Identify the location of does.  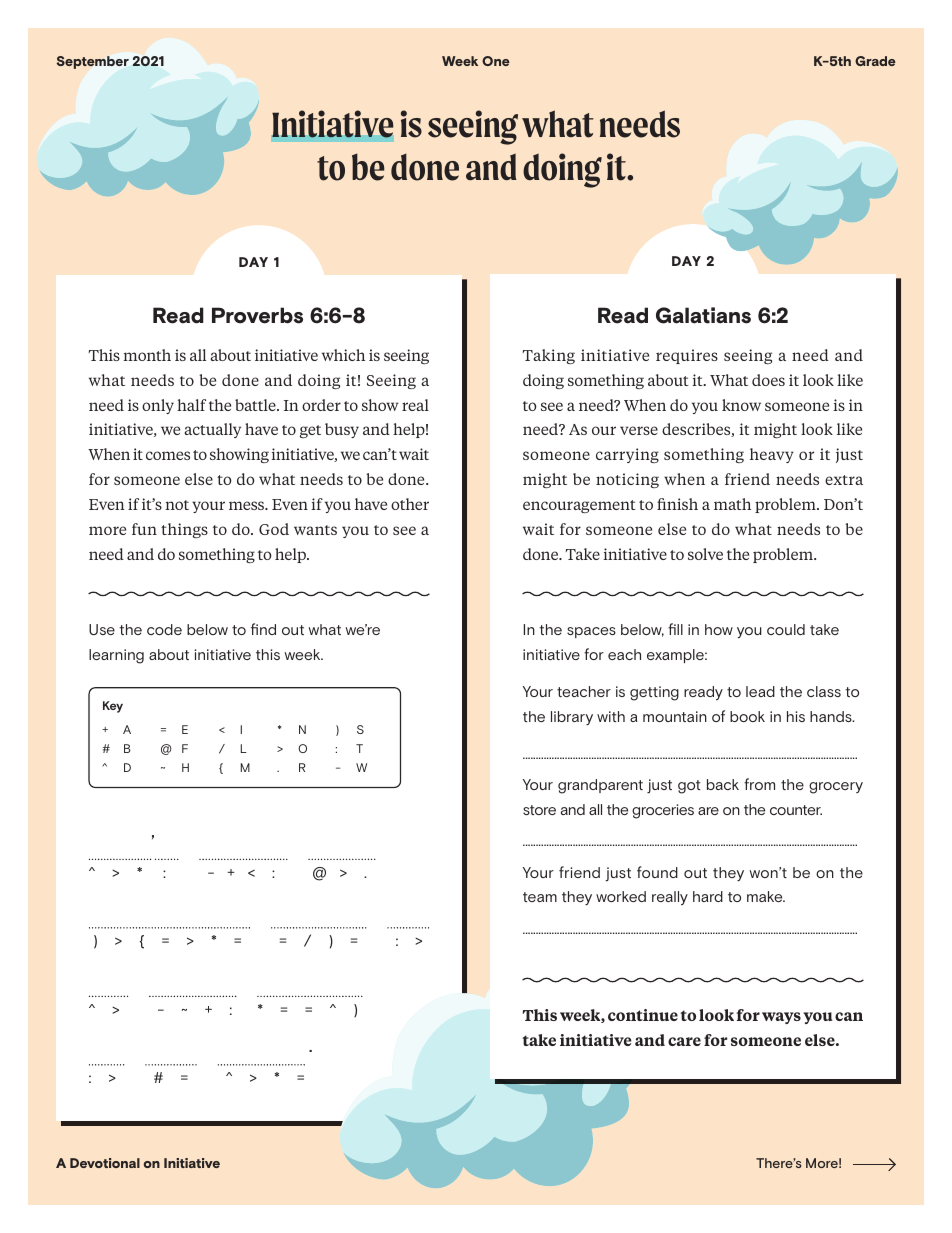
(768, 380).
